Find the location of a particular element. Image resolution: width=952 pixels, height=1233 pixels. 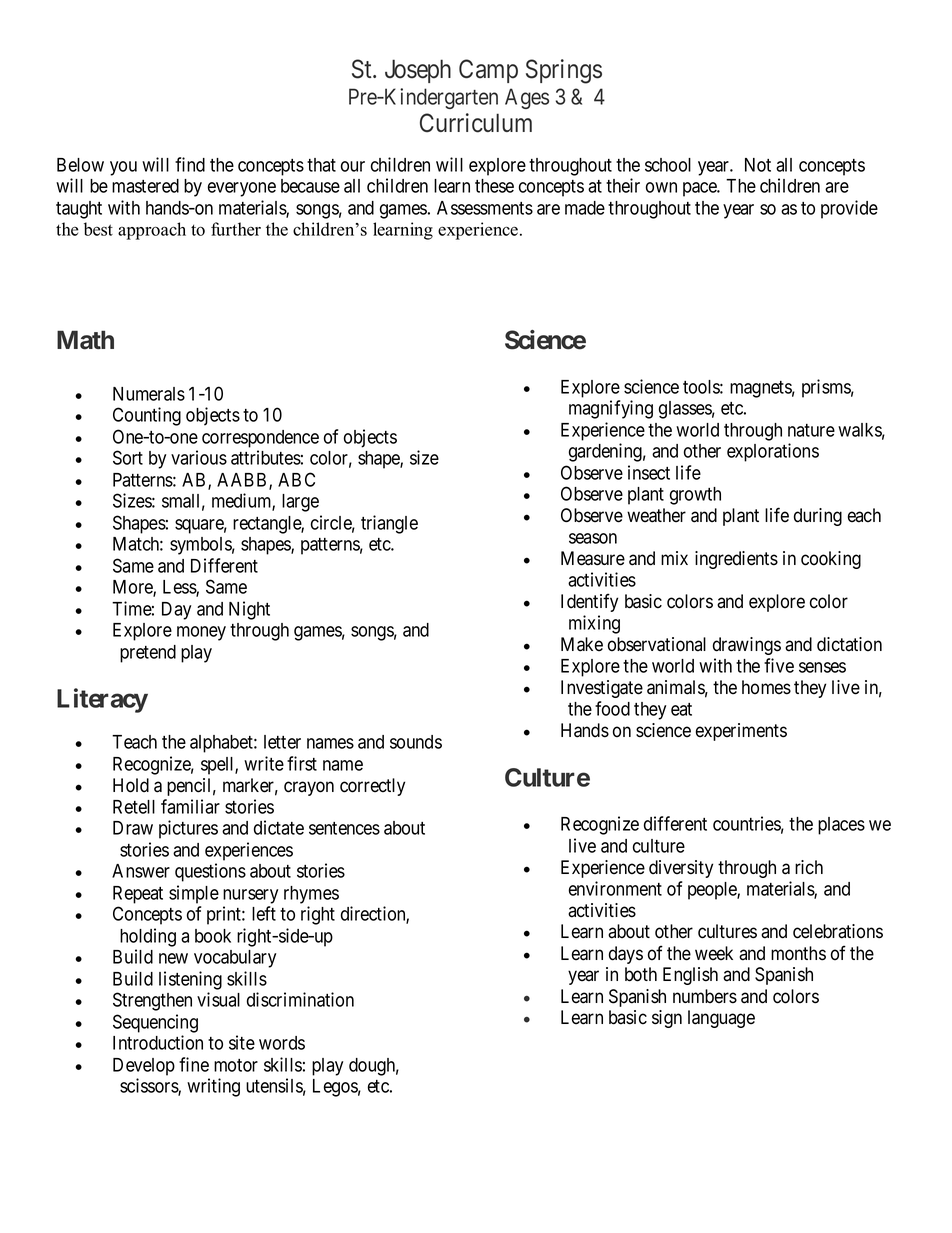

words is located at coordinates (282, 1043).
